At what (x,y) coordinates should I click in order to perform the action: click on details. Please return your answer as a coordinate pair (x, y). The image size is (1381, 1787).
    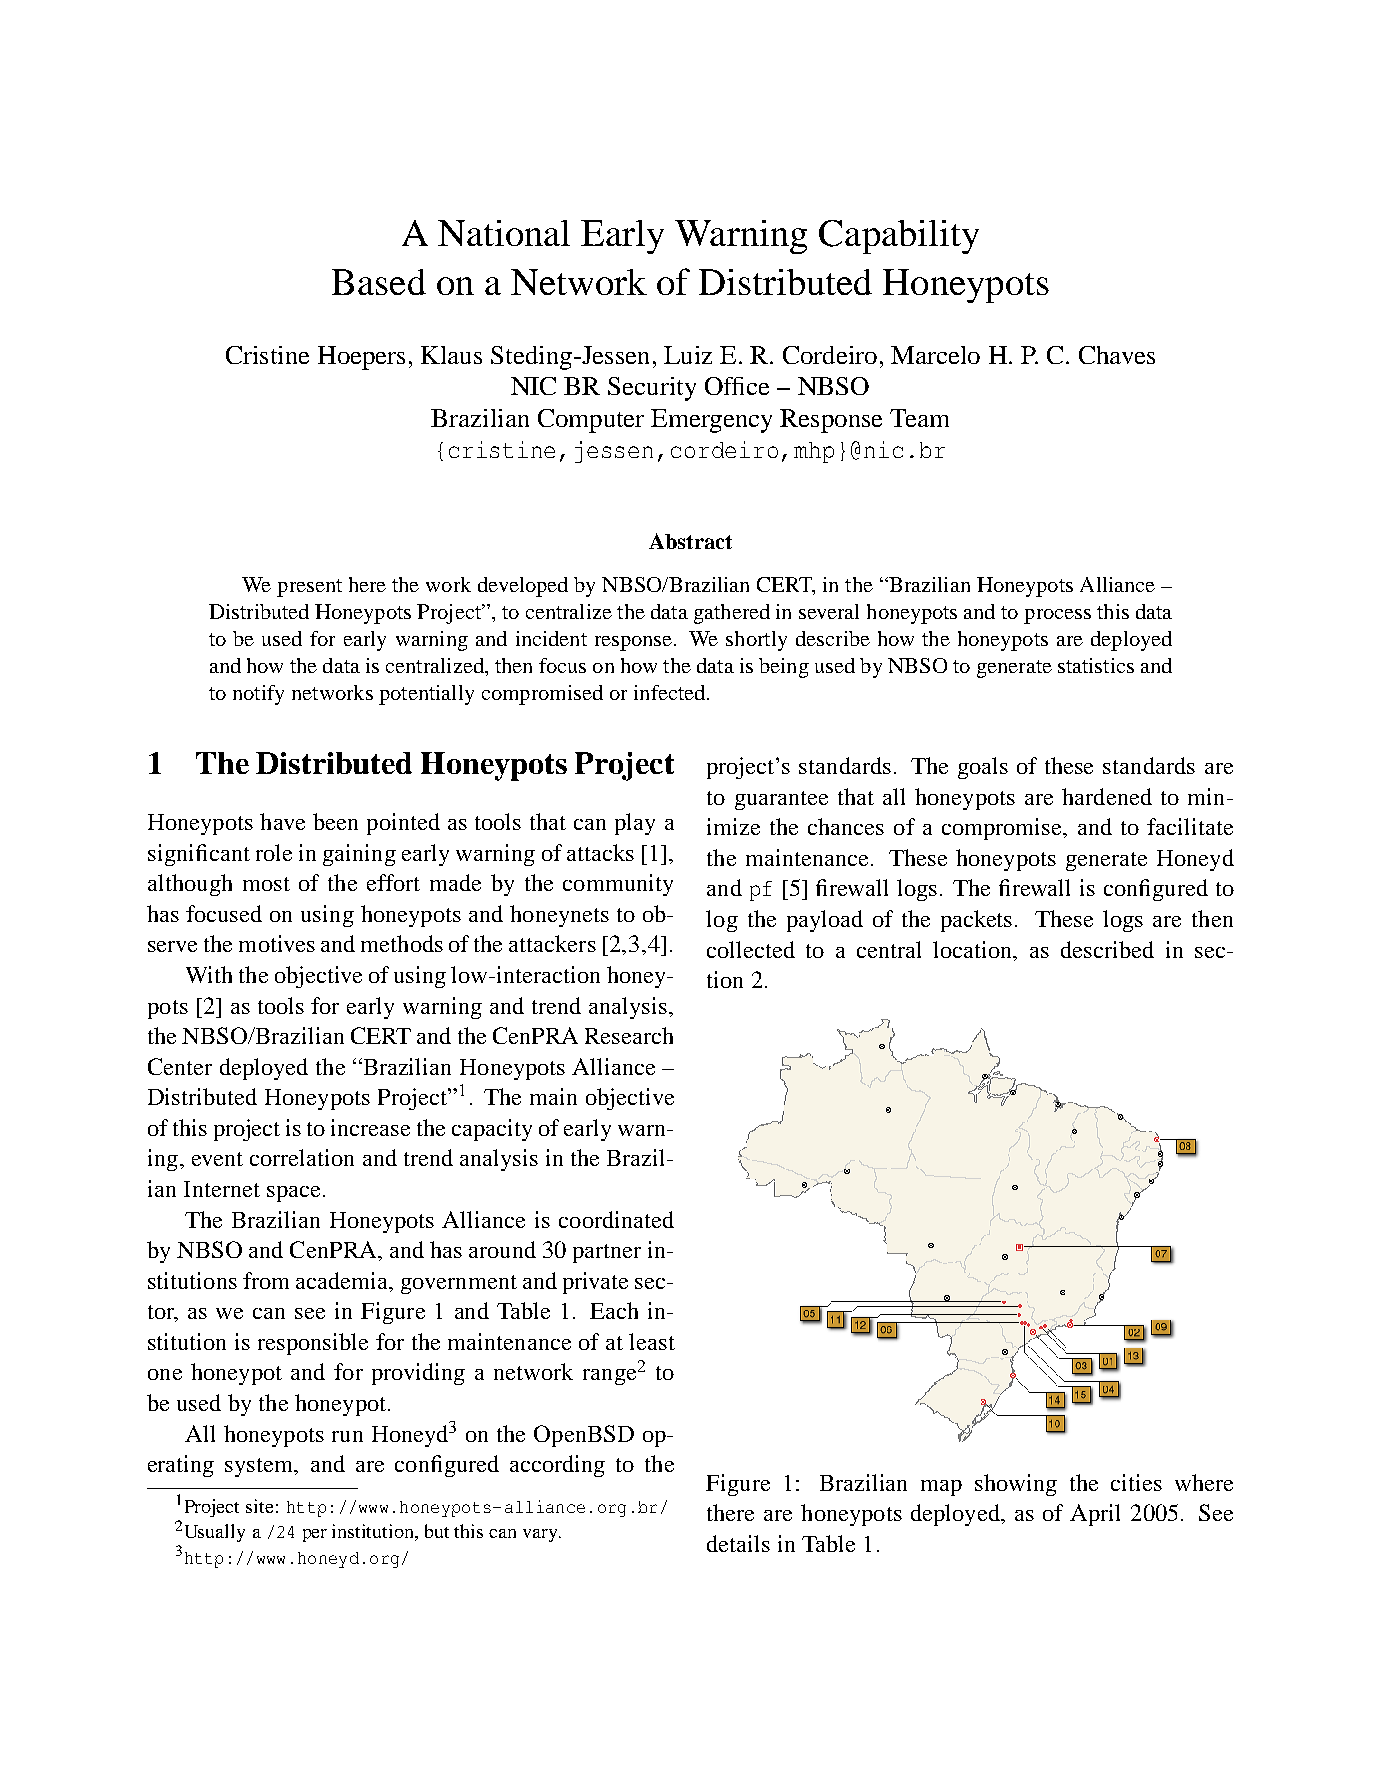
    Looking at the image, I should click on (738, 1543).
